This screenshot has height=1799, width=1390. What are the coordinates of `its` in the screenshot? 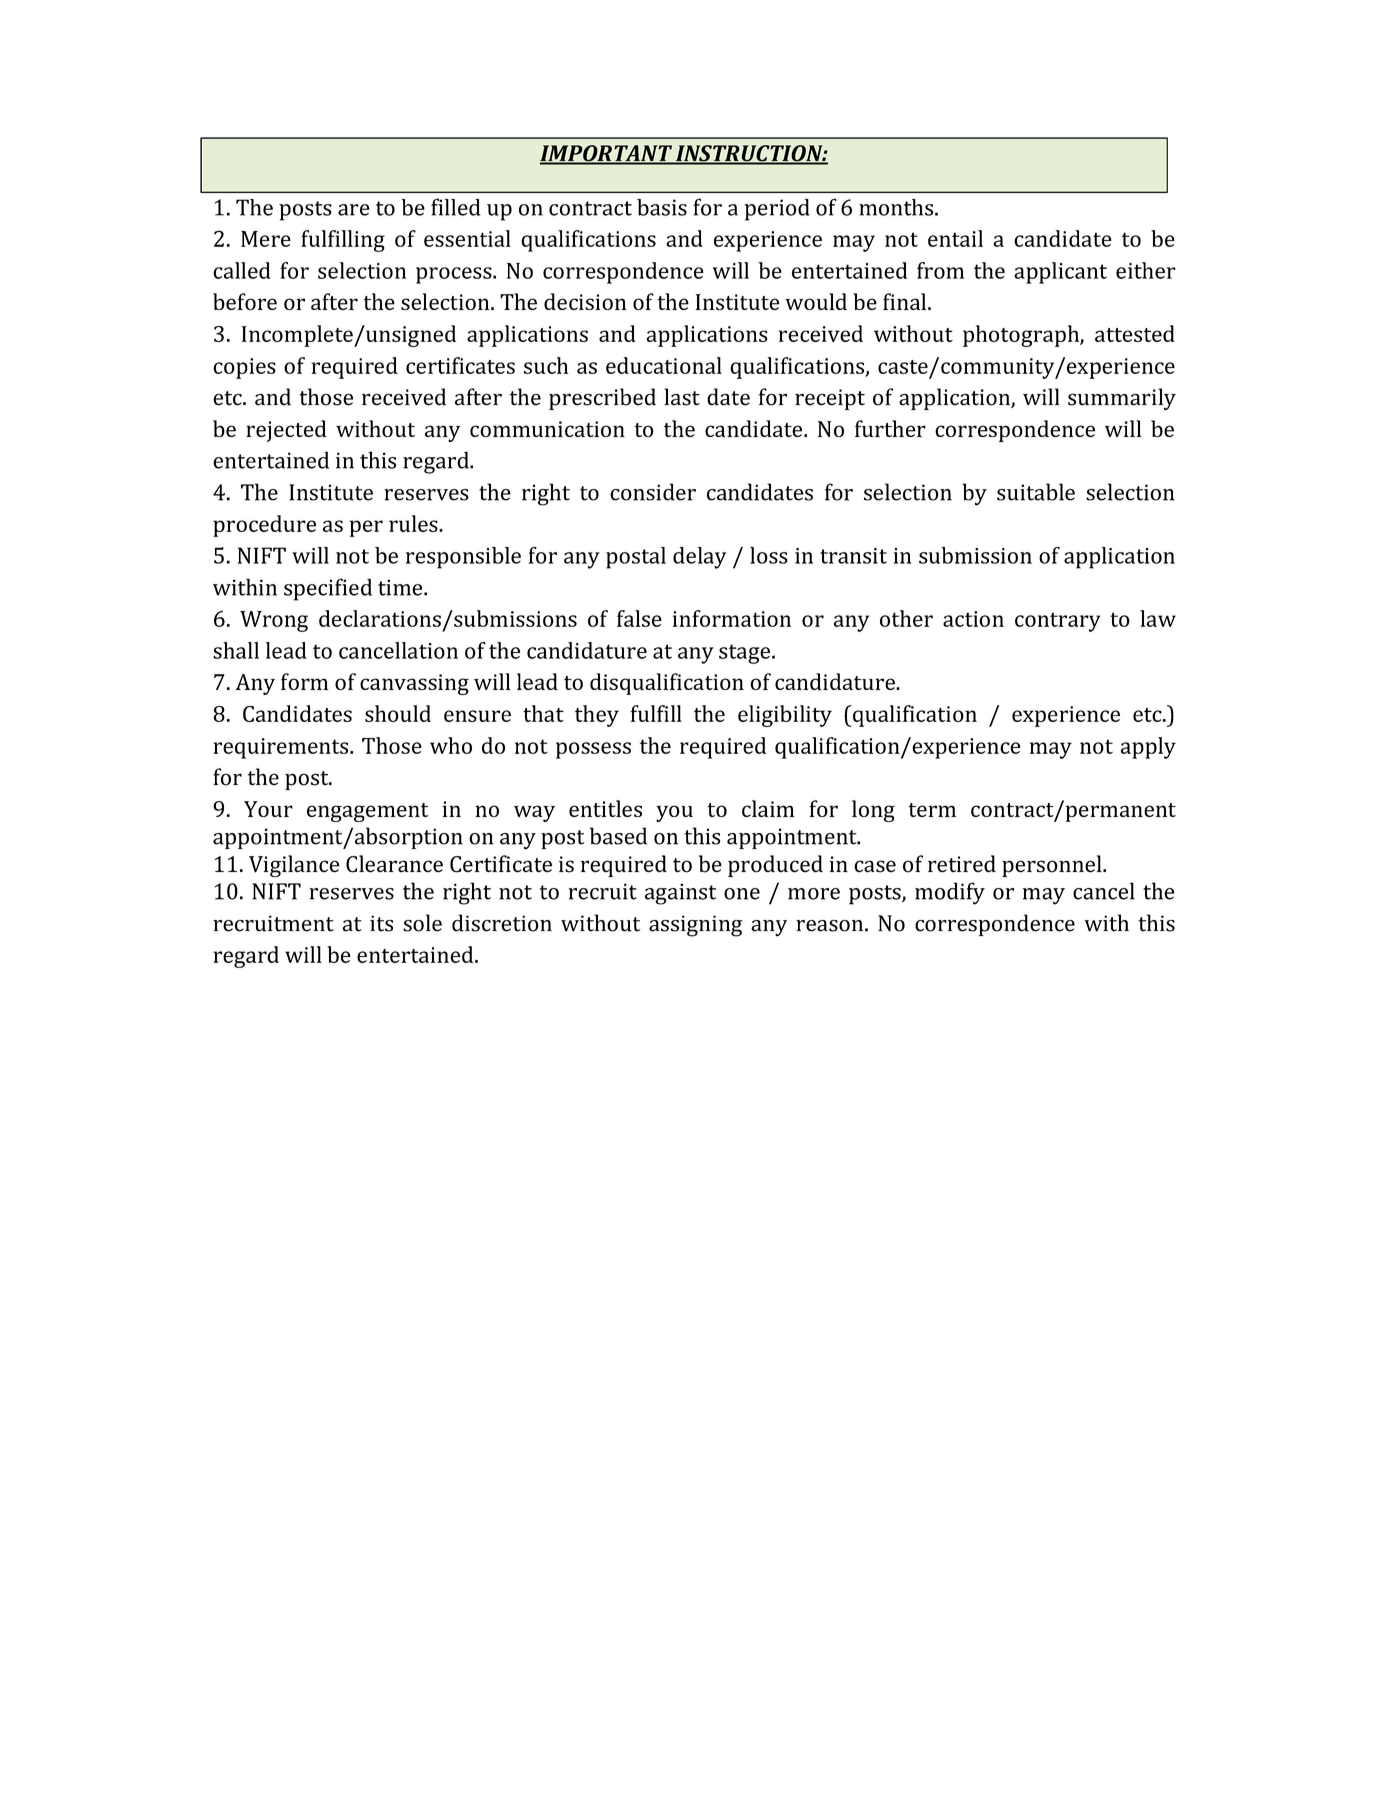 It's located at (381, 923).
